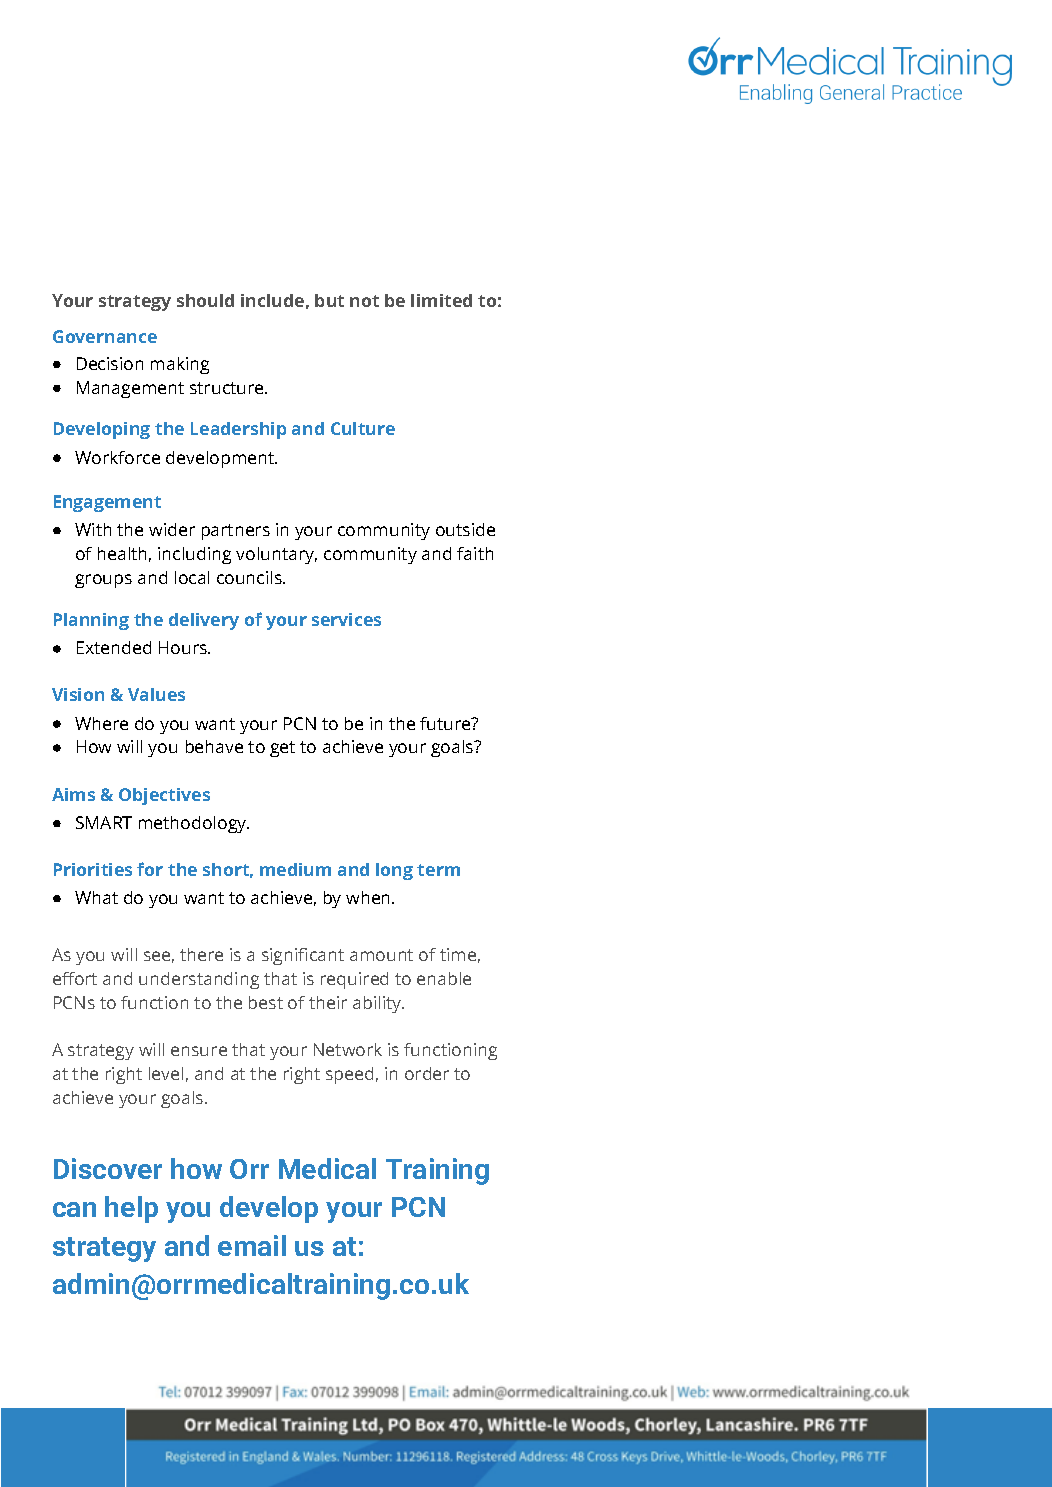  What do you see at coordinates (105, 336) in the document?
I see `Governance` at bounding box center [105, 336].
